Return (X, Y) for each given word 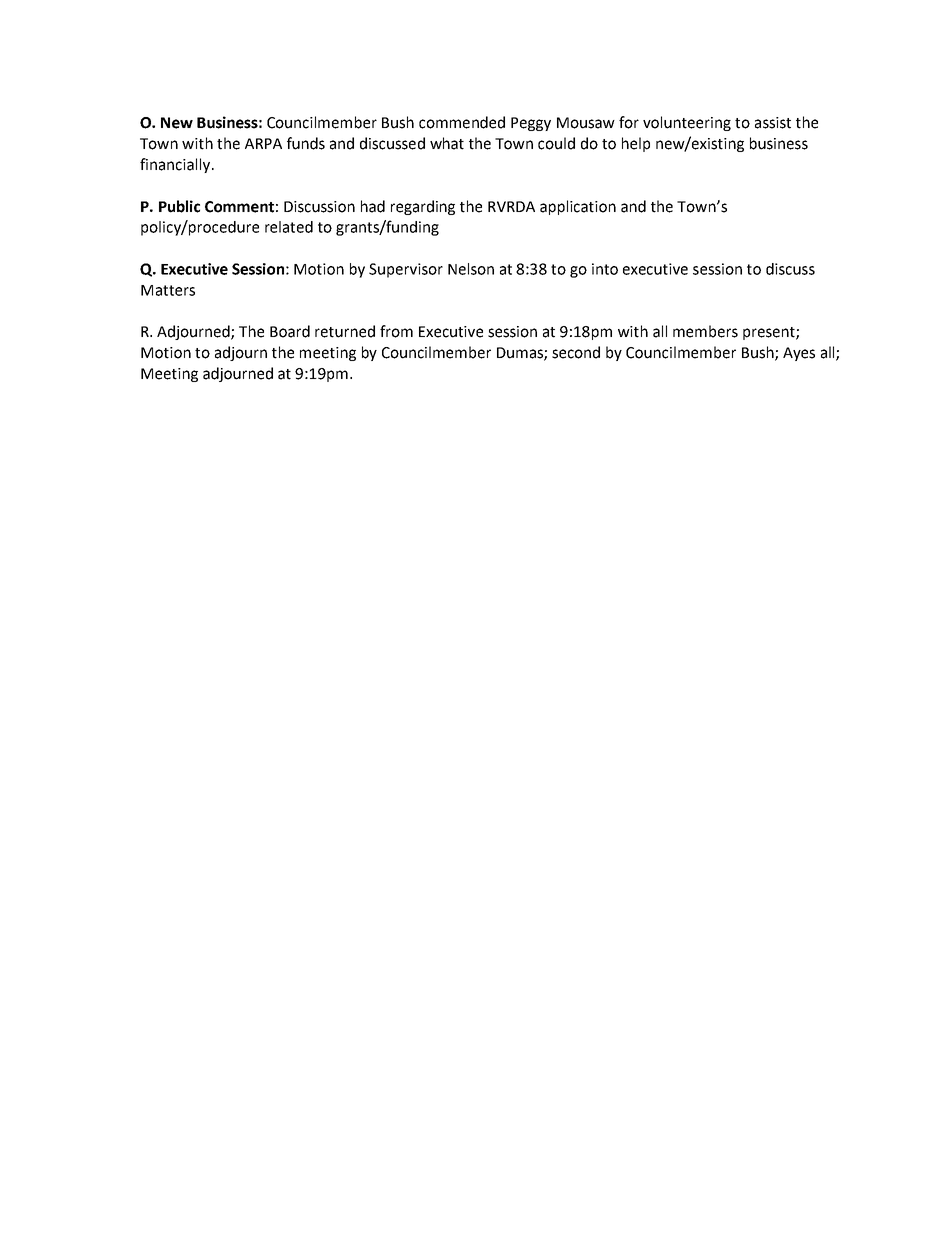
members (705, 331)
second (576, 352)
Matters (168, 290)
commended (462, 122)
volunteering (687, 123)
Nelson (471, 269)
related (289, 227)
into (605, 269)
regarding (423, 207)
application (578, 207)
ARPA (263, 143)
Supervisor (406, 270)
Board (290, 331)
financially (176, 165)
